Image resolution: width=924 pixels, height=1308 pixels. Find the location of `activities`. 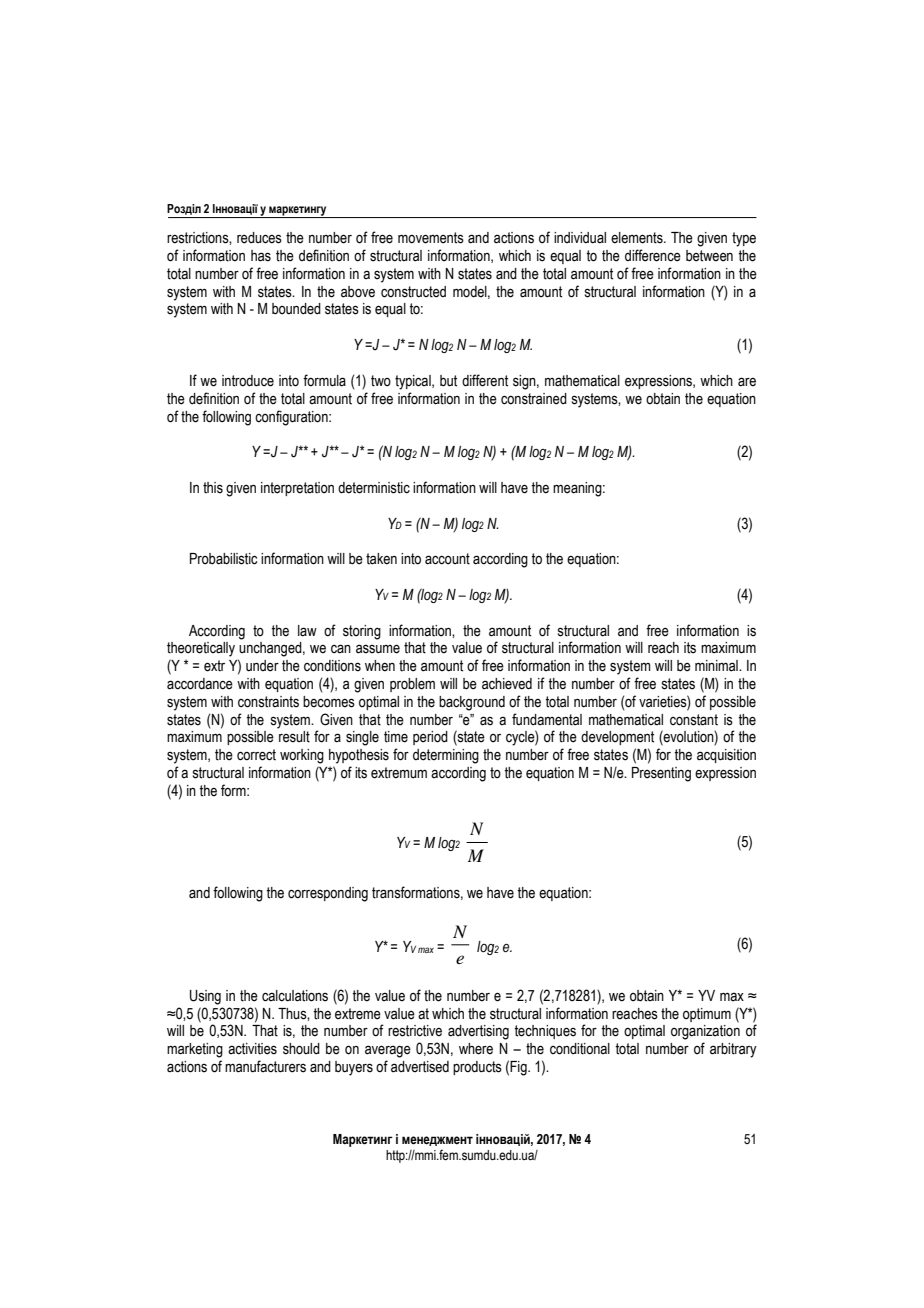

activities is located at coordinates (252, 1049).
